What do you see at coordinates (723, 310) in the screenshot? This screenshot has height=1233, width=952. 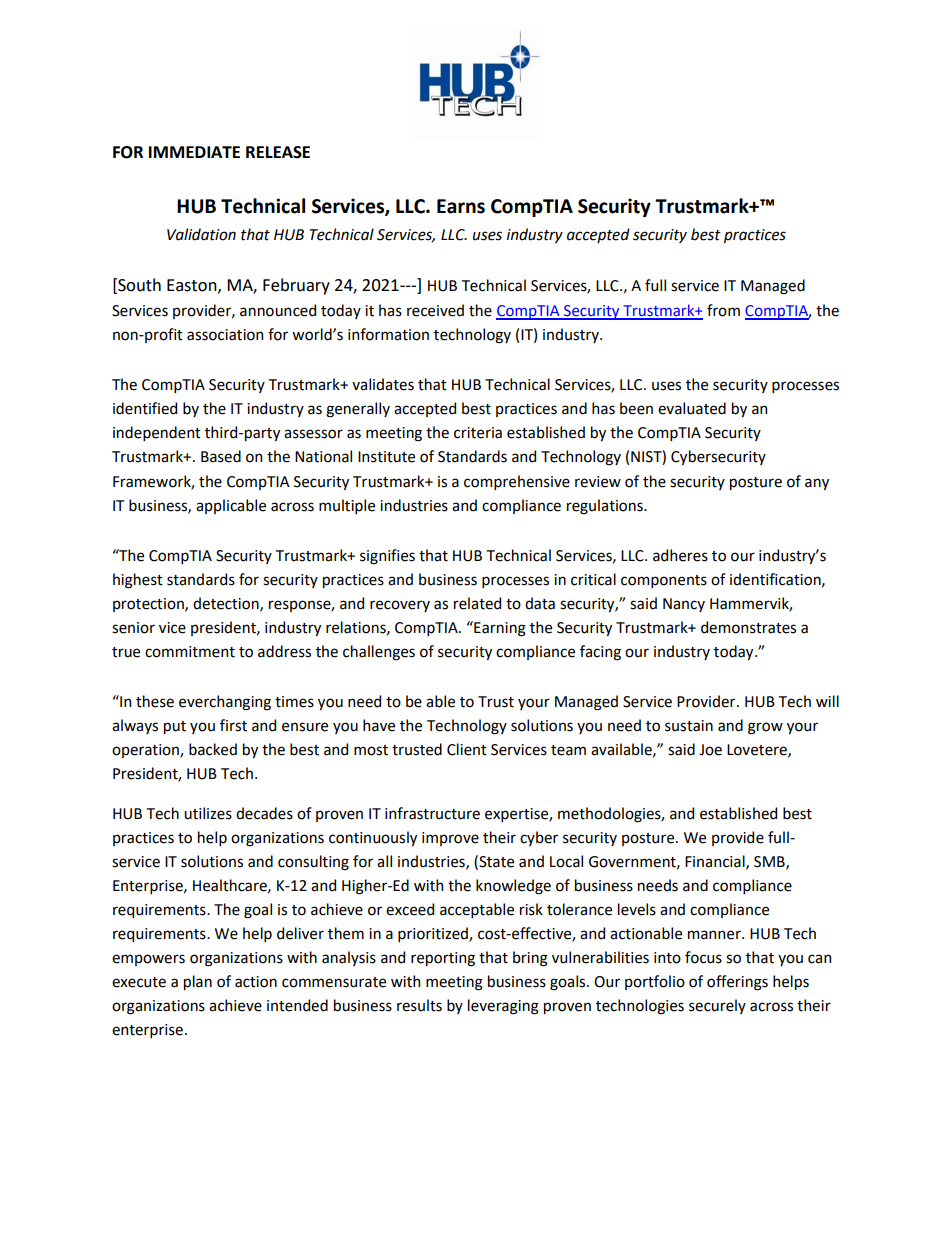 I see `from` at bounding box center [723, 310].
